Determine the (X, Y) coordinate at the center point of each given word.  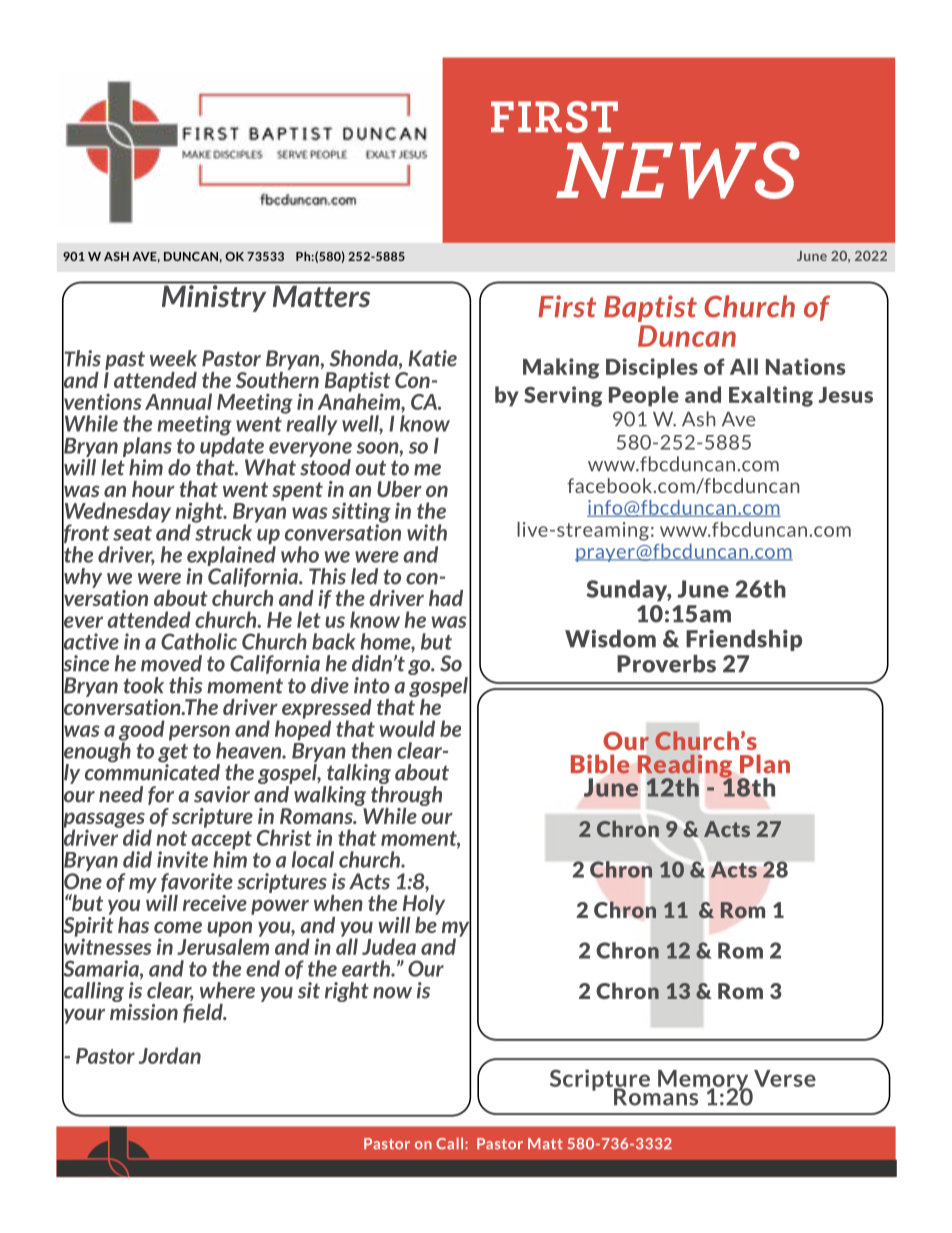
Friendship (744, 640)
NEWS (678, 170)
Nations (805, 366)
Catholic (199, 641)
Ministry (214, 298)
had (446, 598)
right (347, 992)
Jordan (170, 1055)
